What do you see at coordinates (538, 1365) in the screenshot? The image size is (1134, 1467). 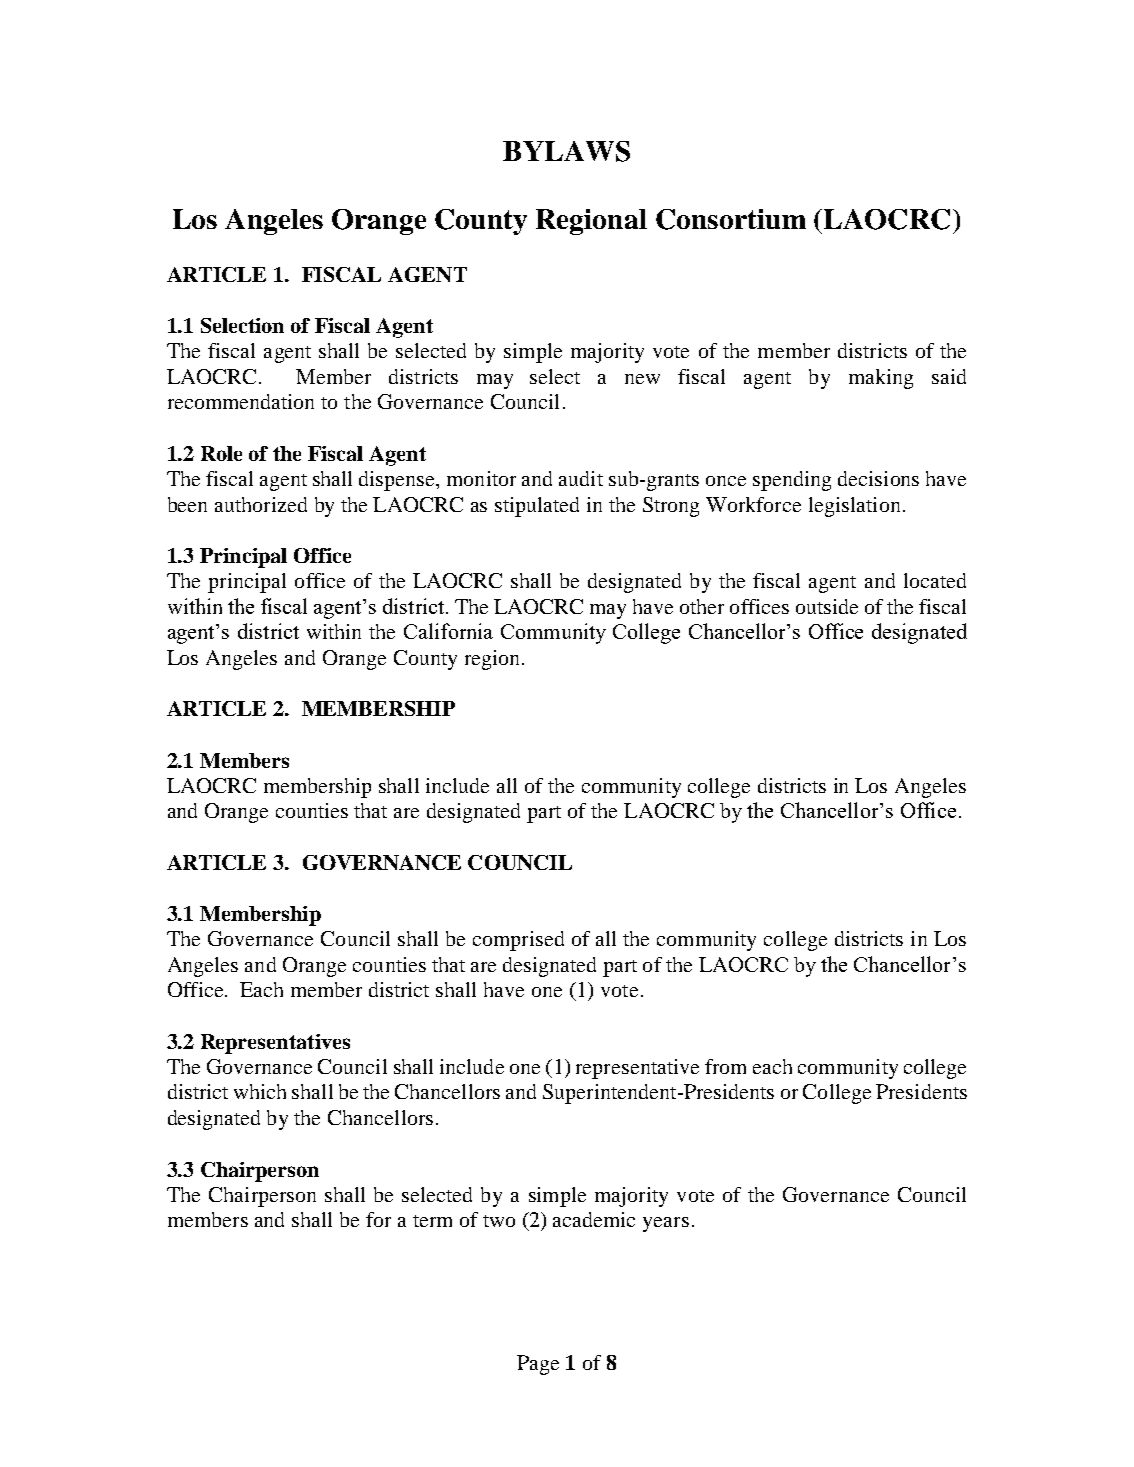 I see `Page` at bounding box center [538, 1365].
